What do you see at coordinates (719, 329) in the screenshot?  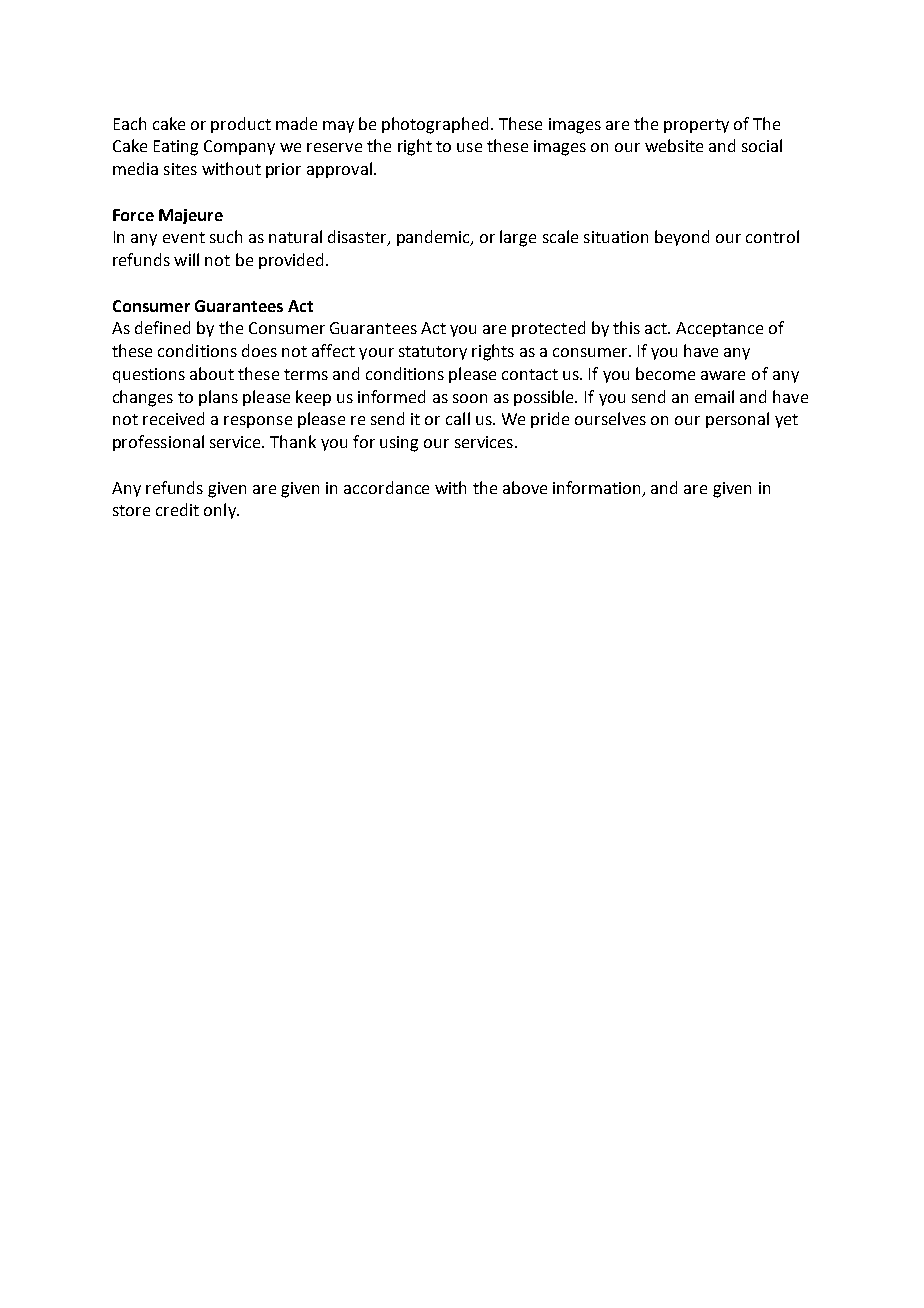 I see `Acceptance` at bounding box center [719, 329].
